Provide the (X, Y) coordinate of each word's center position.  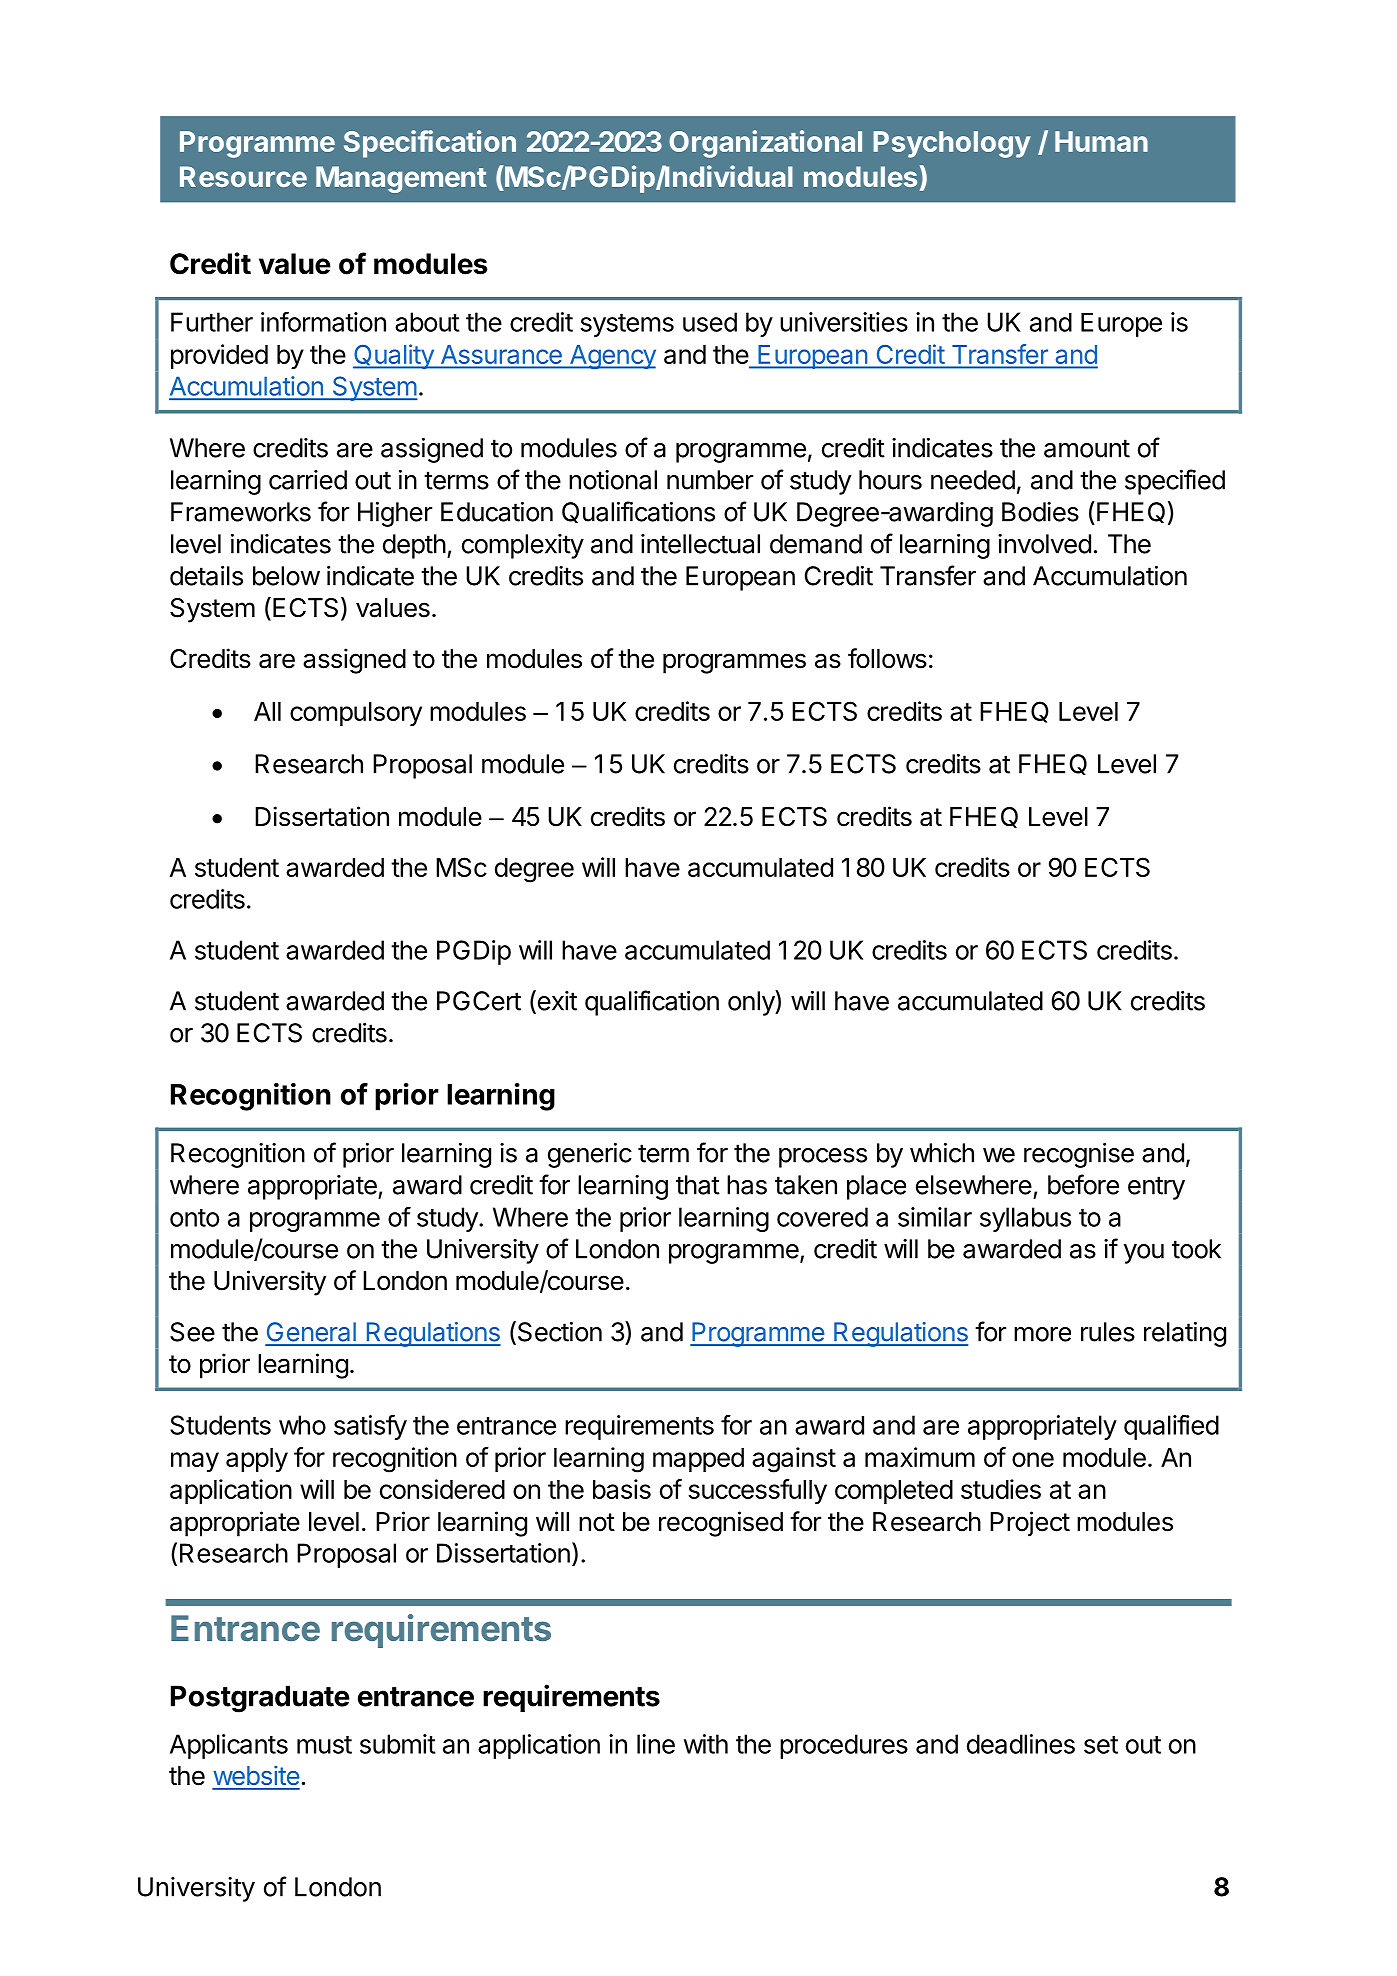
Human (1101, 141)
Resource (243, 176)
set (1101, 1745)
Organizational (765, 144)
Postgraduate (260, 1699)
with (706, 1744)
